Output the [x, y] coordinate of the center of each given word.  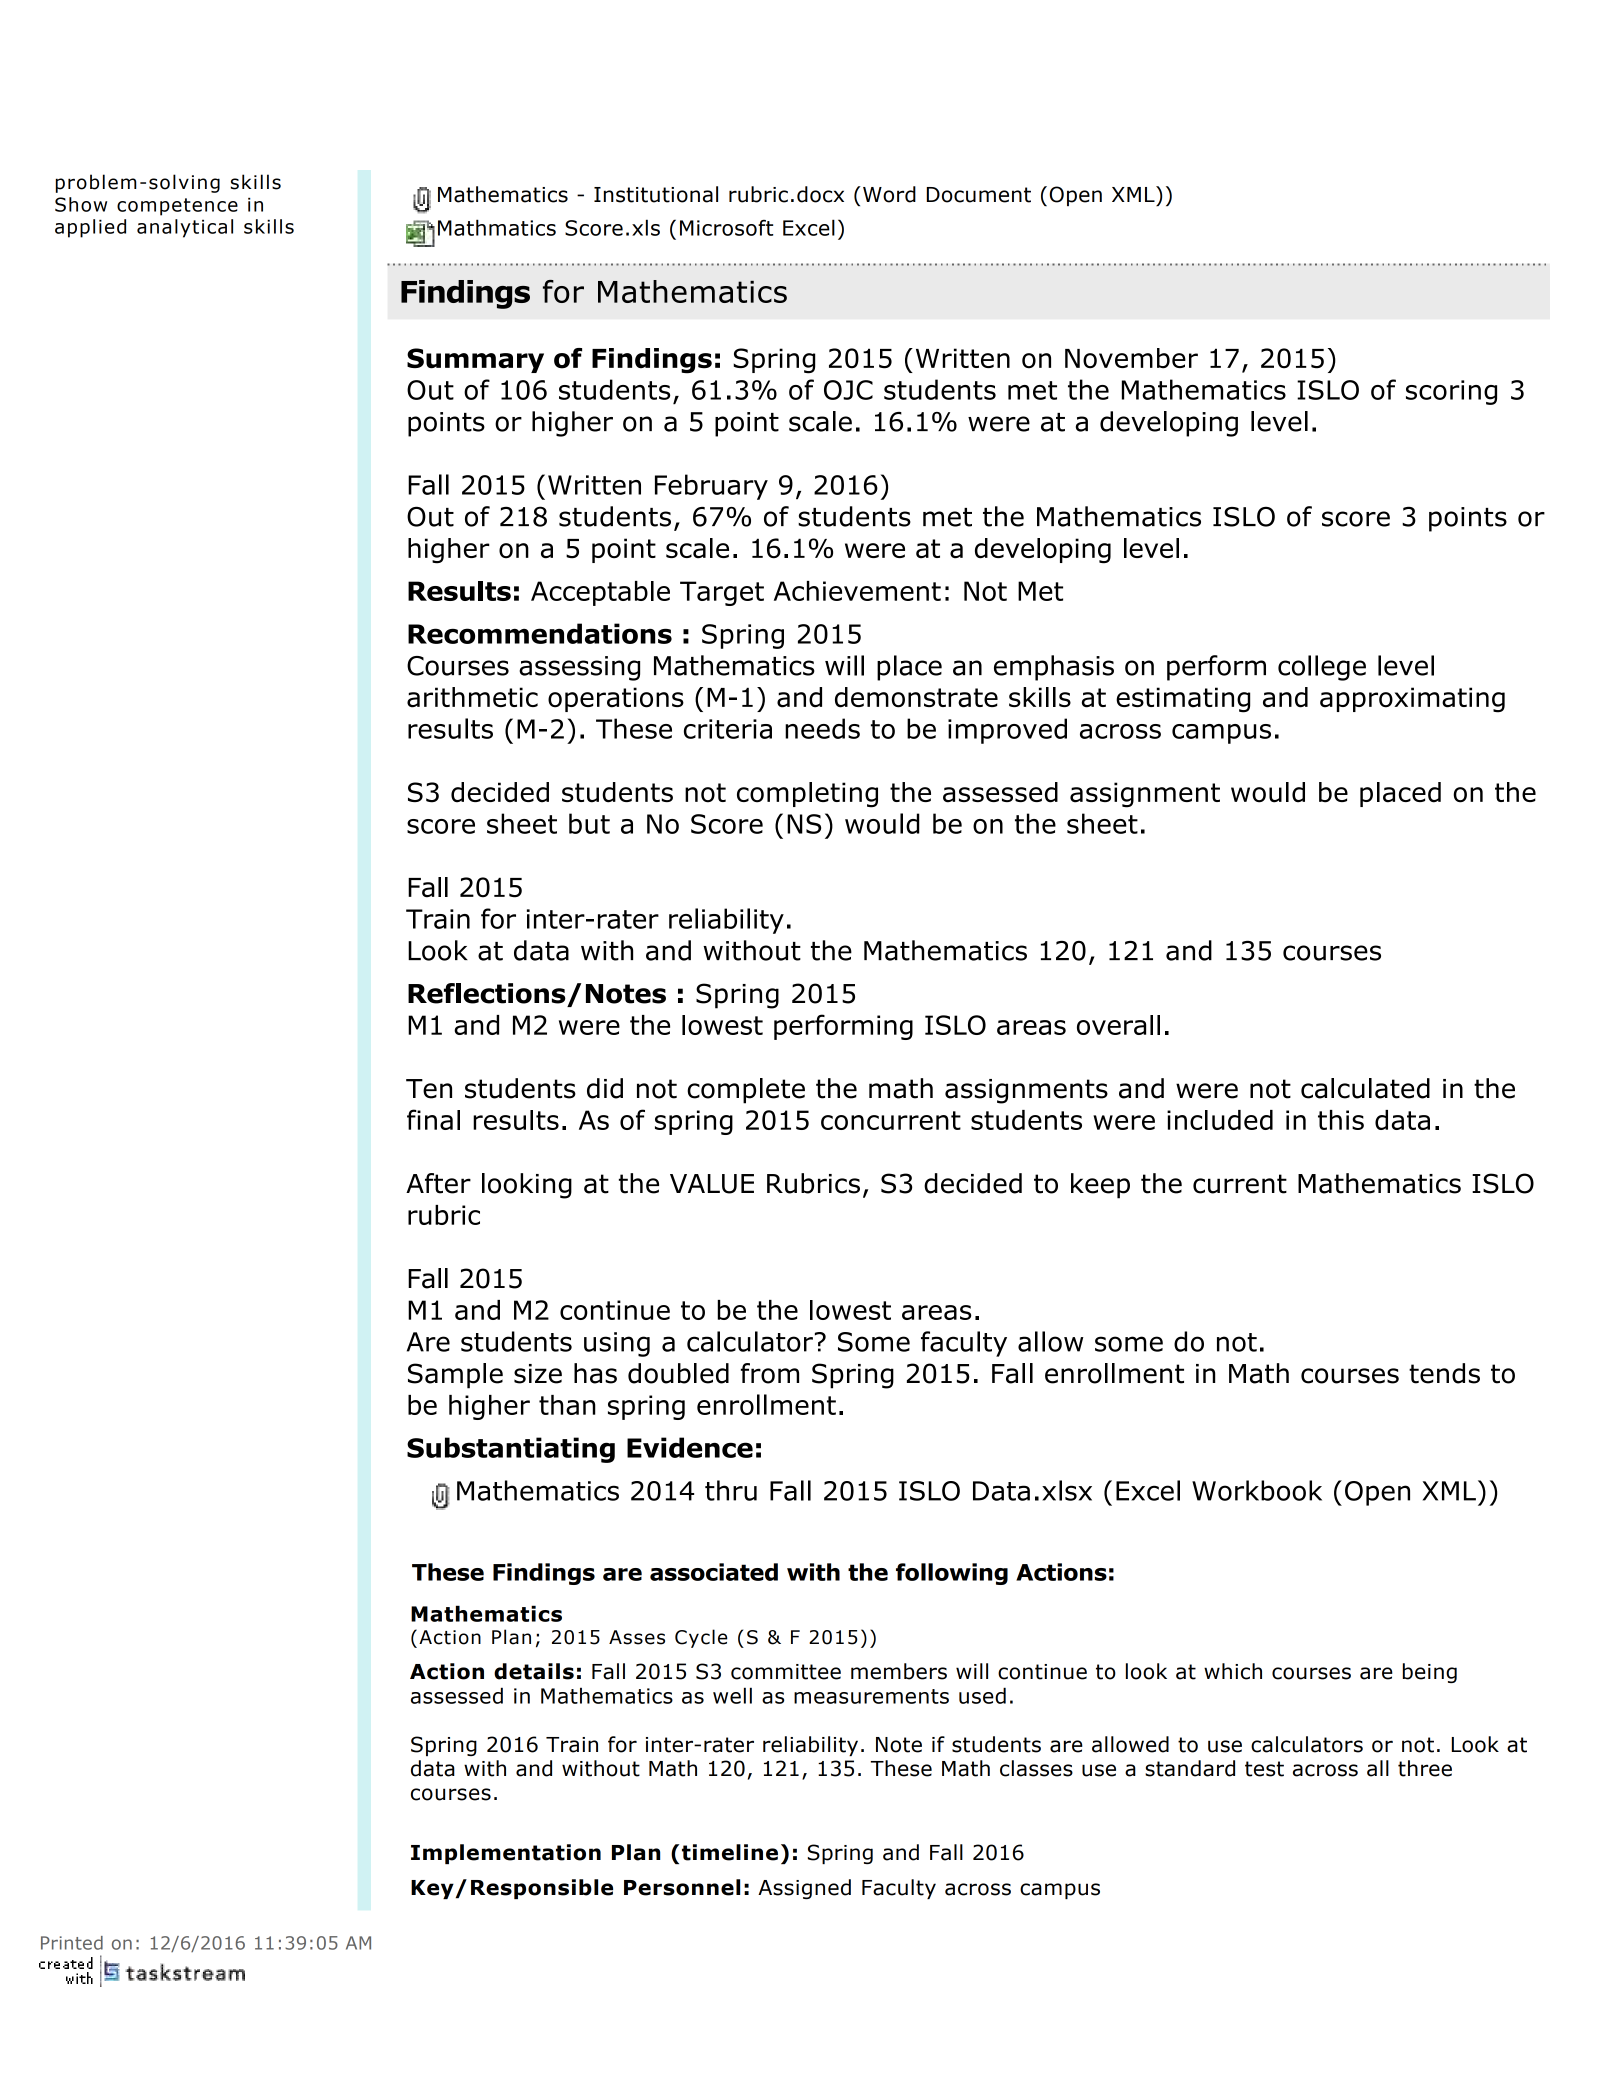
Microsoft [726, 228]
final [433, 1119]
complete [746, 1091]
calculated [1365, 1088]
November [1131, 358]
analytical [185, 228]
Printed [72, 1943]
